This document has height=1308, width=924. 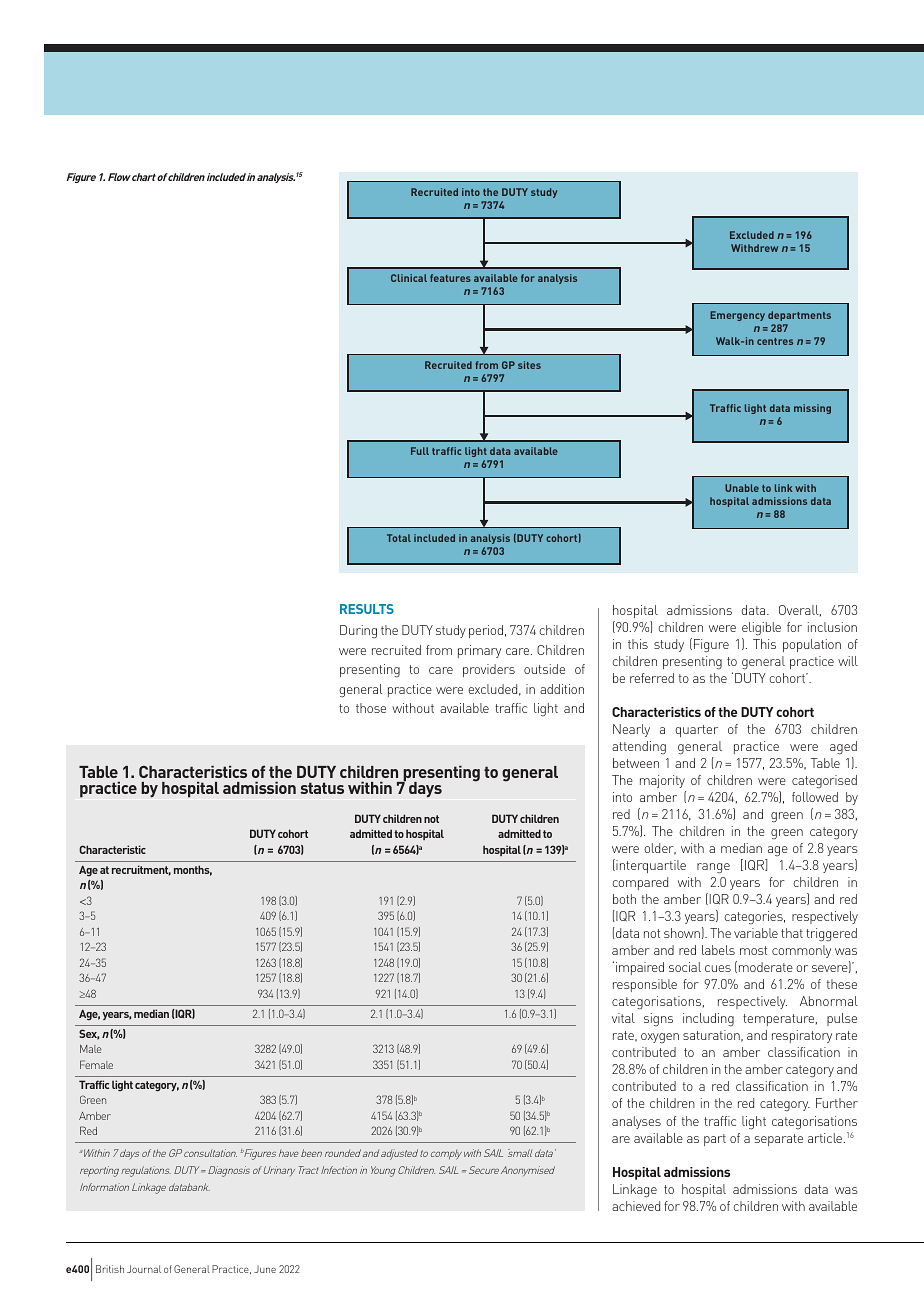 What do you see at coordinates (636, 1206) in the document?
I see `achieved` at bounding box center [636, 1206].
